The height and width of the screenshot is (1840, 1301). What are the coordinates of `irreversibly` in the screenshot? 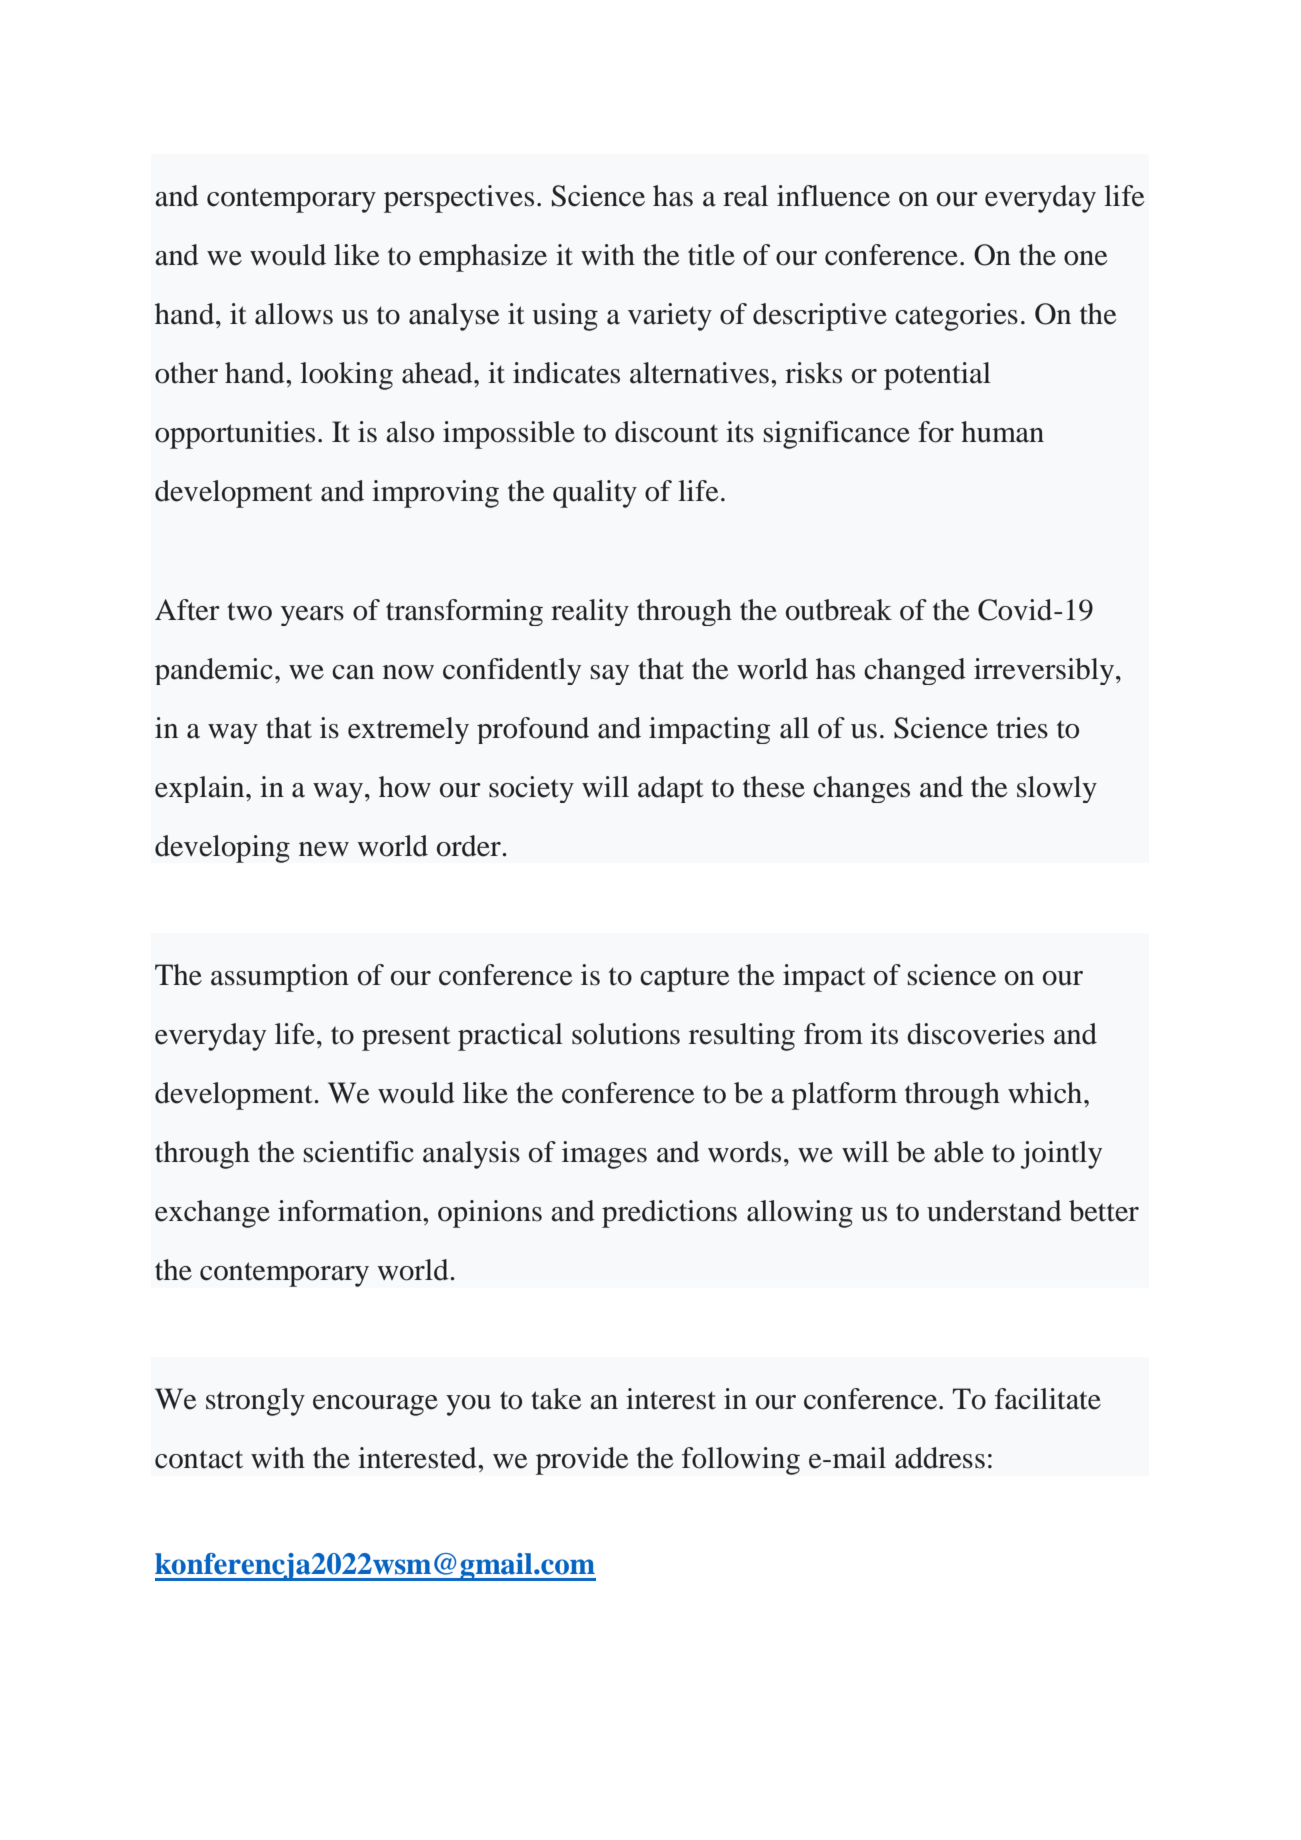 It's located at (1045, 671).
